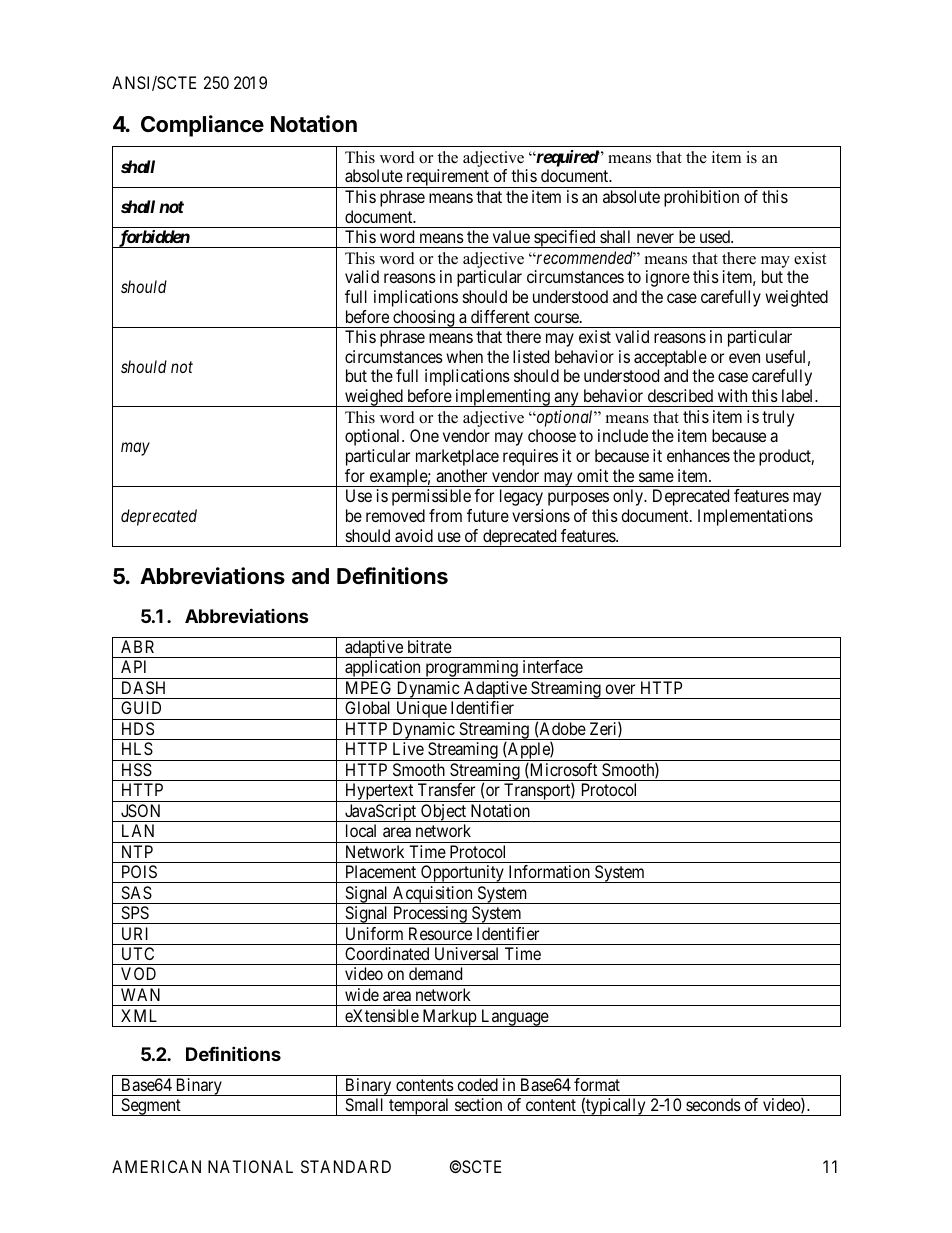 The width and height of the image is (952, 1233). What do you see at coordinates (447, 178) in the image?
I see `requirement` at bounding box center [447, 178].
